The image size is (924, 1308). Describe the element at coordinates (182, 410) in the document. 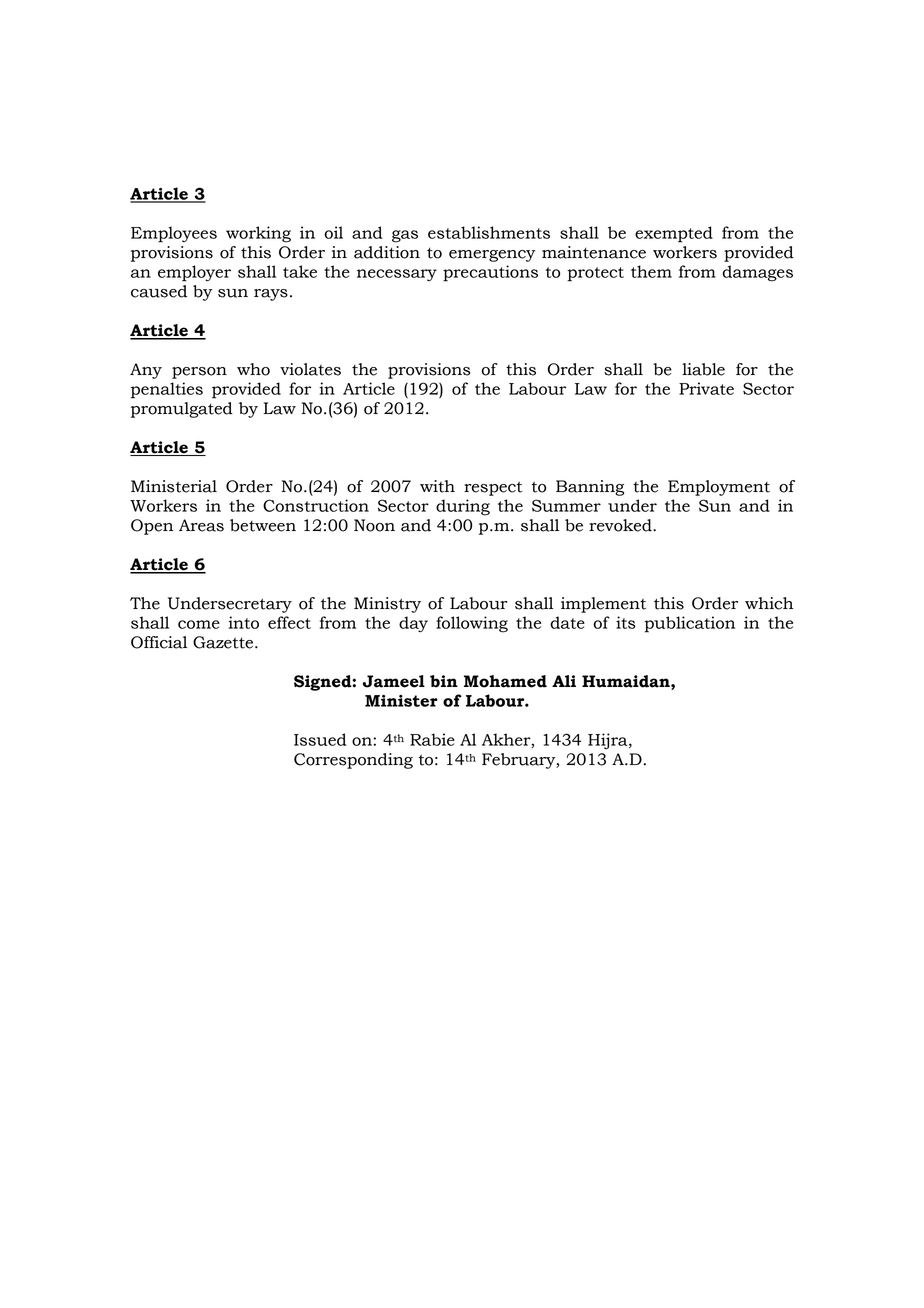

I see `promulgated` at that location.
